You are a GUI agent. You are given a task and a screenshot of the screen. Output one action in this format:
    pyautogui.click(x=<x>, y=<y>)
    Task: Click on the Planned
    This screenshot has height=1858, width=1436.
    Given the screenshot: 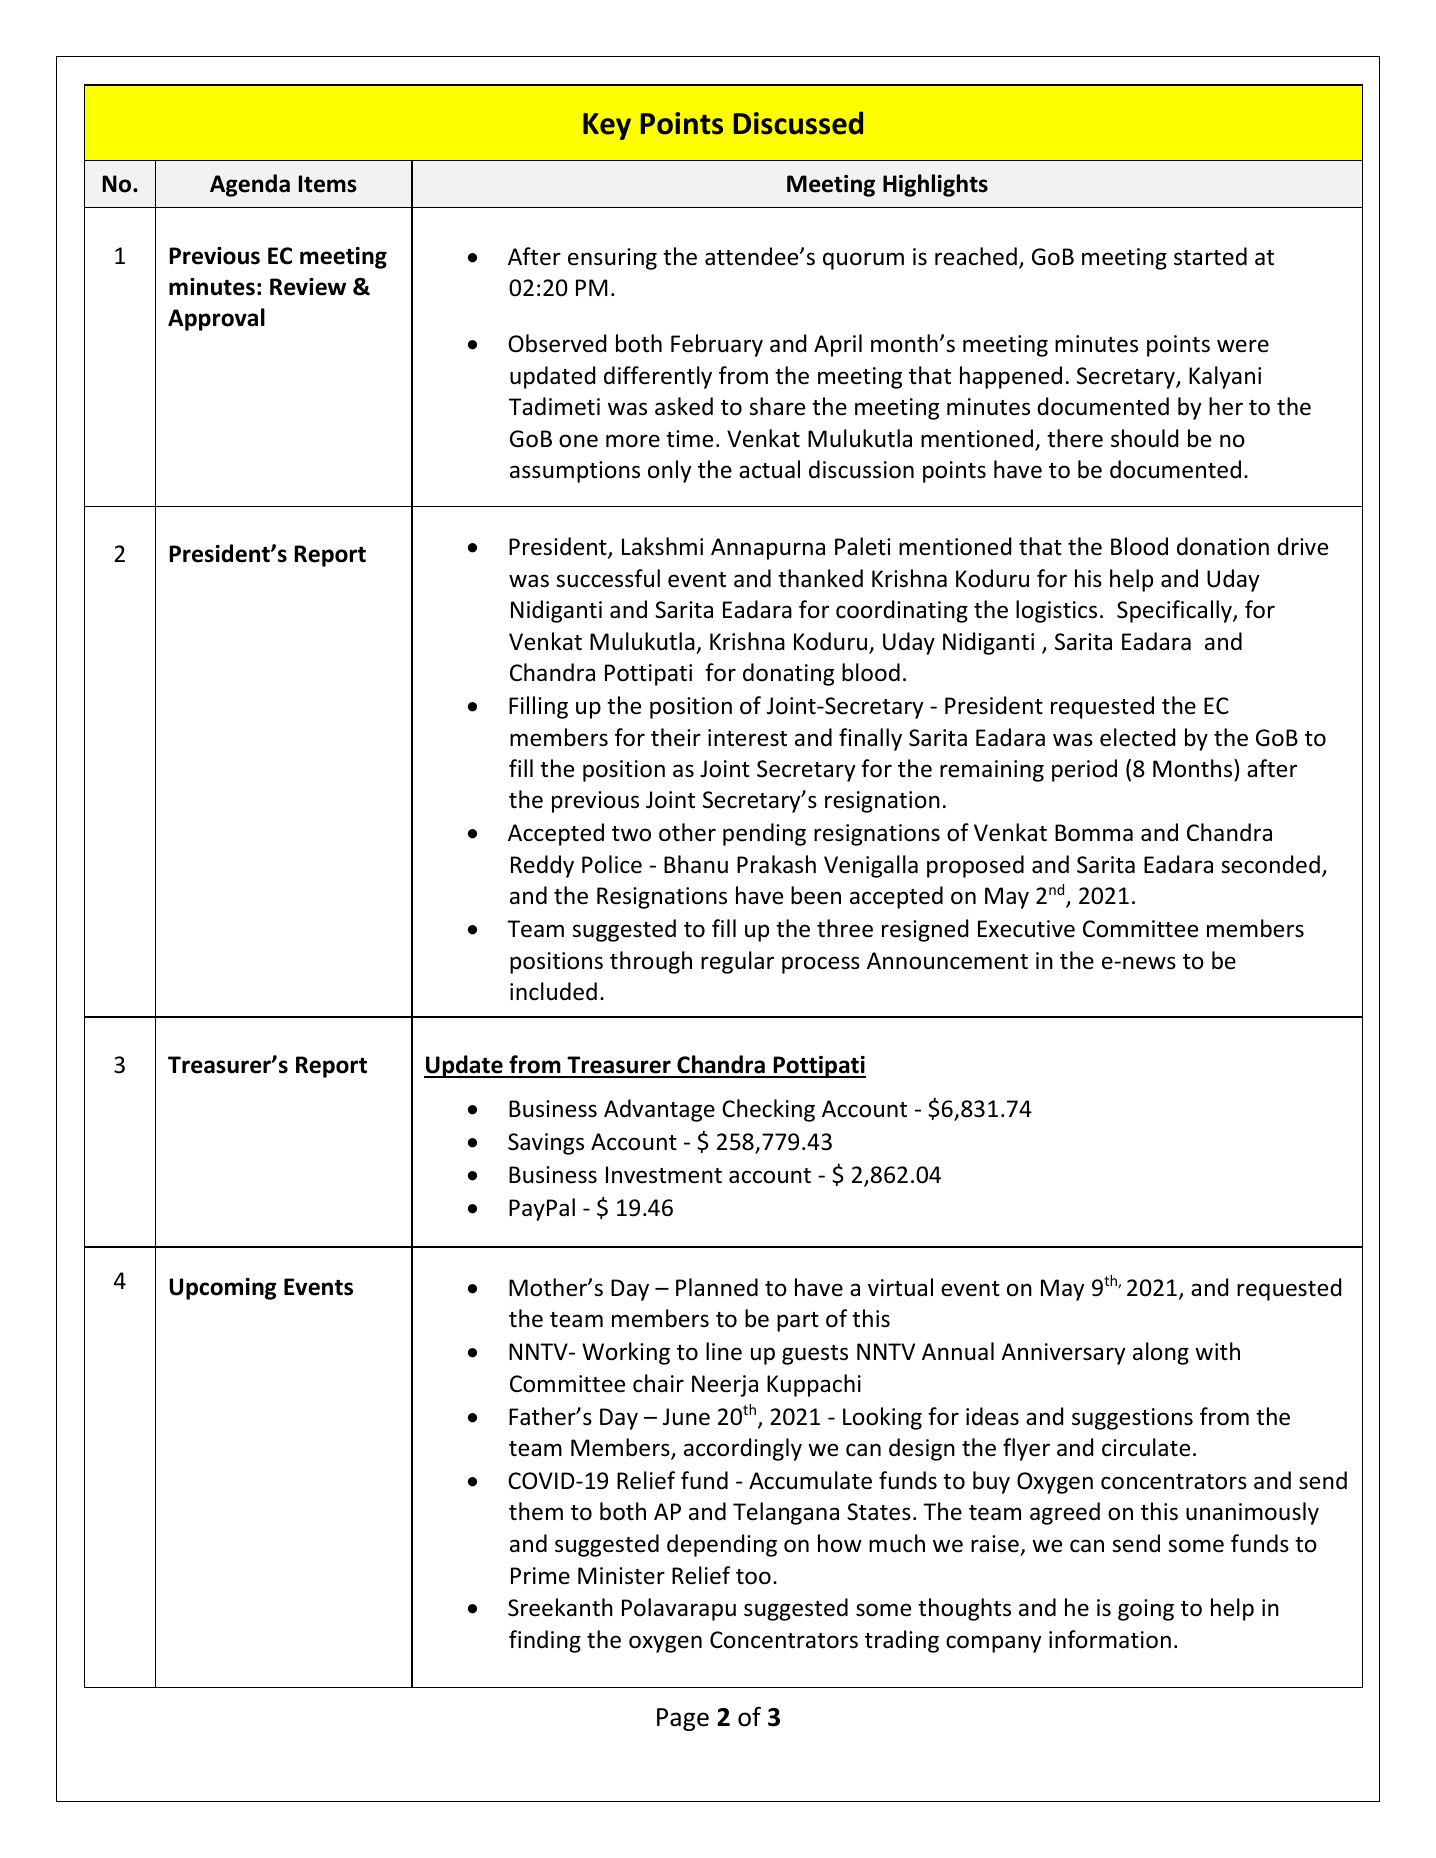 What is the action you would take?
    pyautogui.click(x=717, y=1287)
